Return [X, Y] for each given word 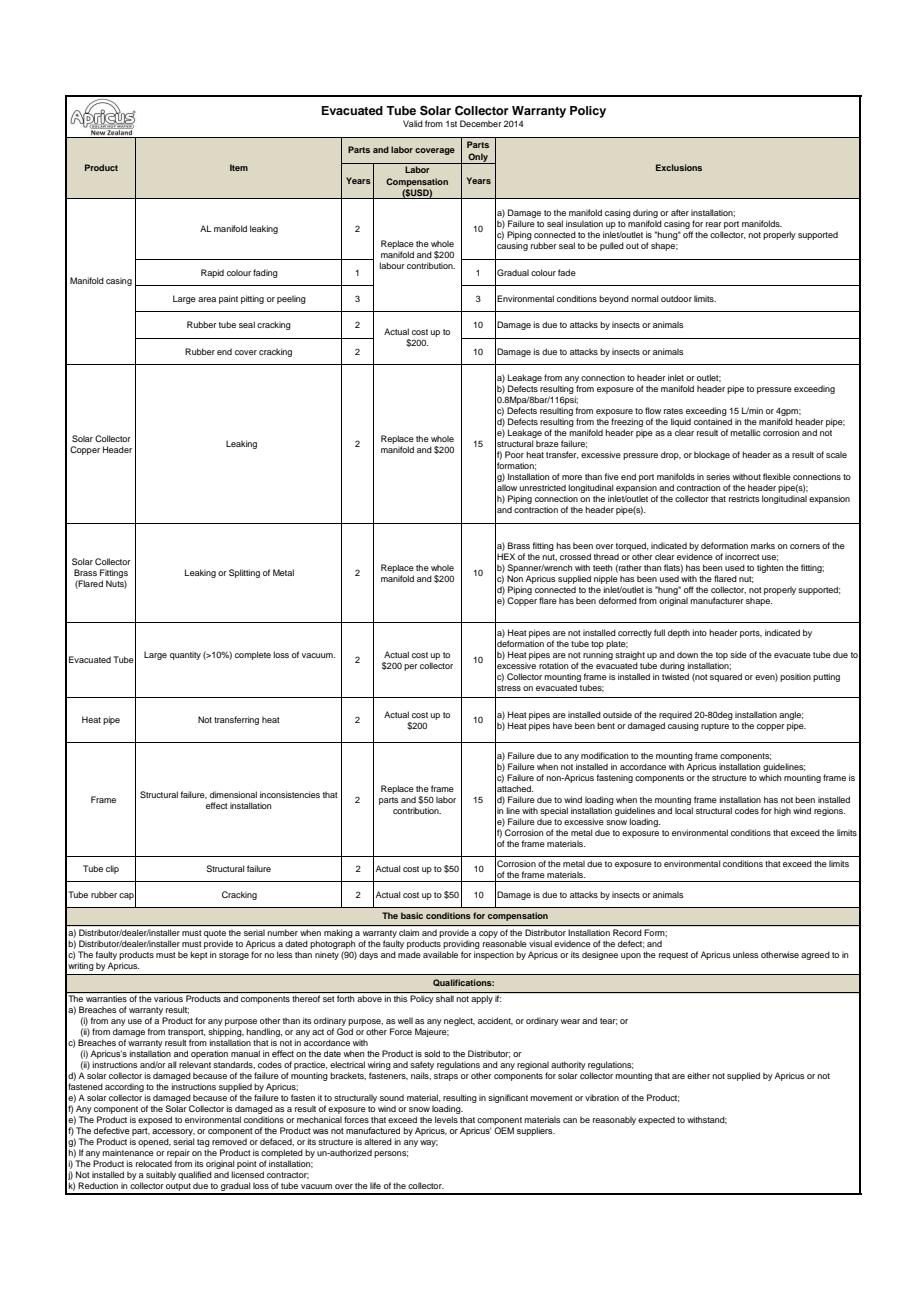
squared [726, 677]
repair [178, 1155]
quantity [185, 655]
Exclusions [679, 167]
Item [239, 167]
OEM [504, 1130]
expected [656, 1120]
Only [478, 158]
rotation [553, 665]
